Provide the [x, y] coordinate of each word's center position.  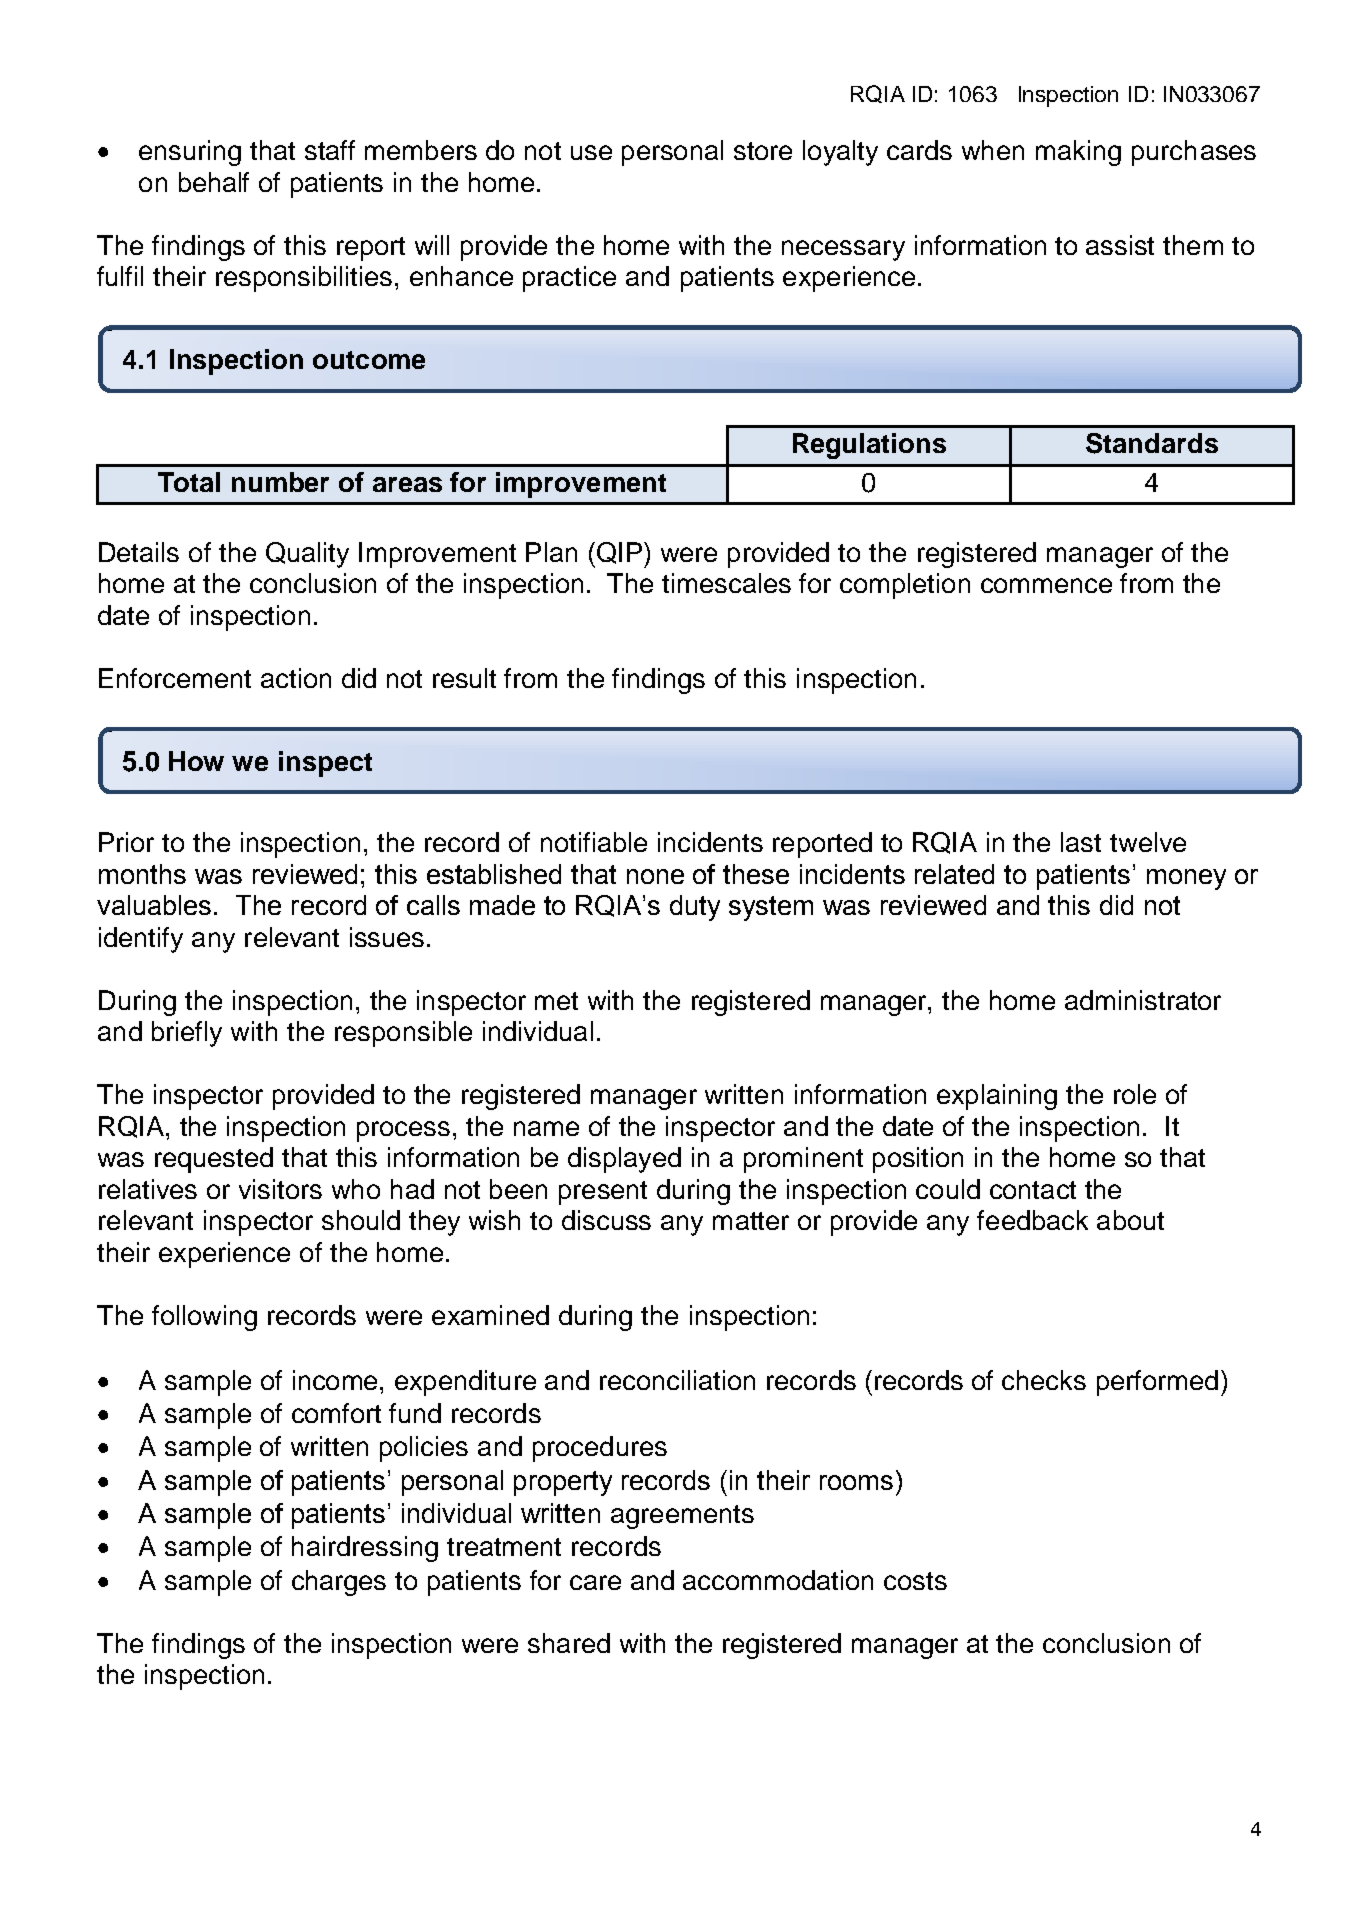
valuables [154, 905]
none [655, 876]
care [595, 1582]
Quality [307, 555]
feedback [1032, 1220]
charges [339, 1583]
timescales [726, 583]
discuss [606, 1220]
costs [915, 1581]
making [1078, 153]
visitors [280, 1189]
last [1081, 842]
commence [1046, 585]
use [591, 152]
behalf [214, 182]
